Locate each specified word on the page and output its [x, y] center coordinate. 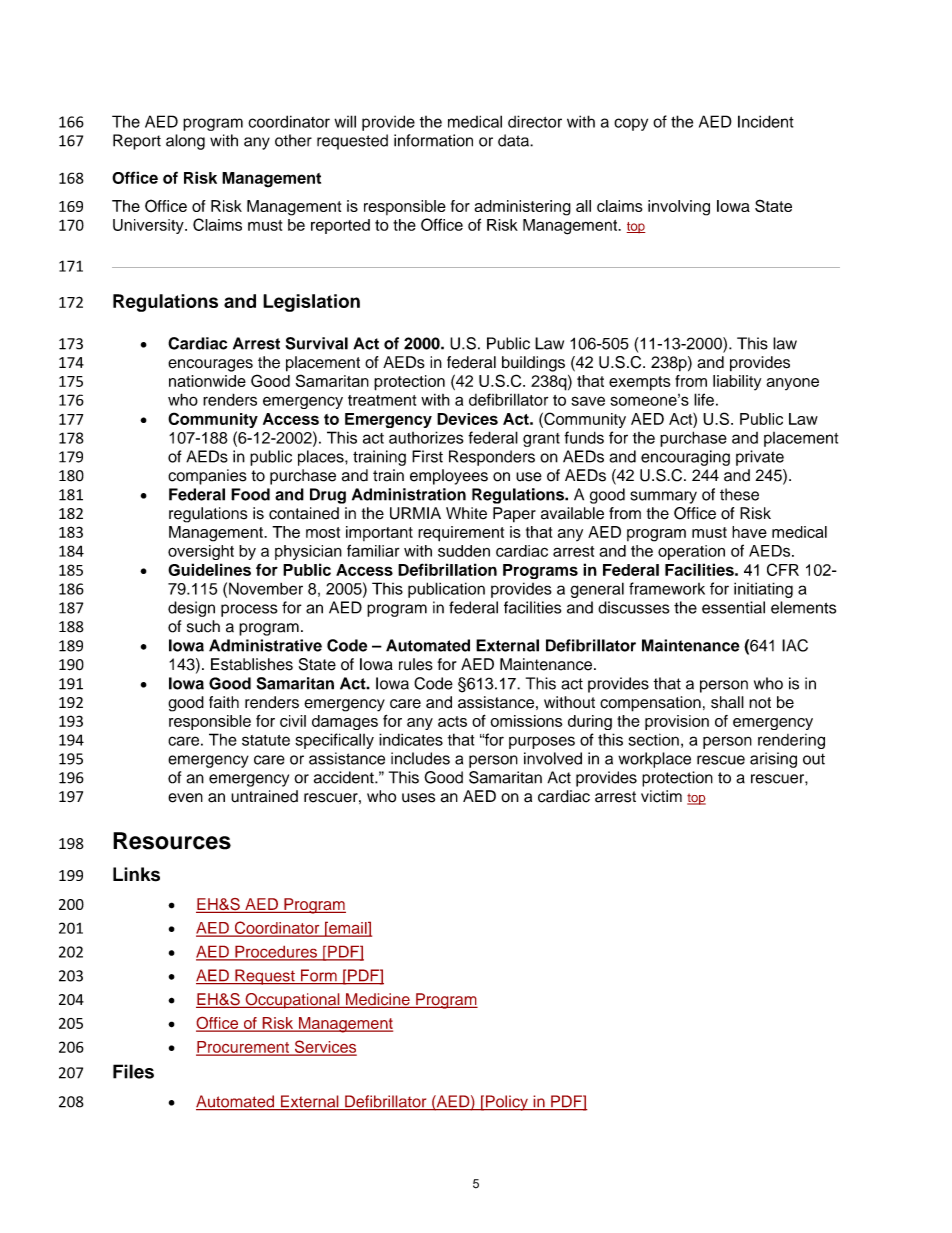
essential [733, 607]
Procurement [243, 1048]
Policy [507, 1103]
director [535, 121]
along [185, 142]
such [203, 626]
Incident [766, 121]
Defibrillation [447, 569]
